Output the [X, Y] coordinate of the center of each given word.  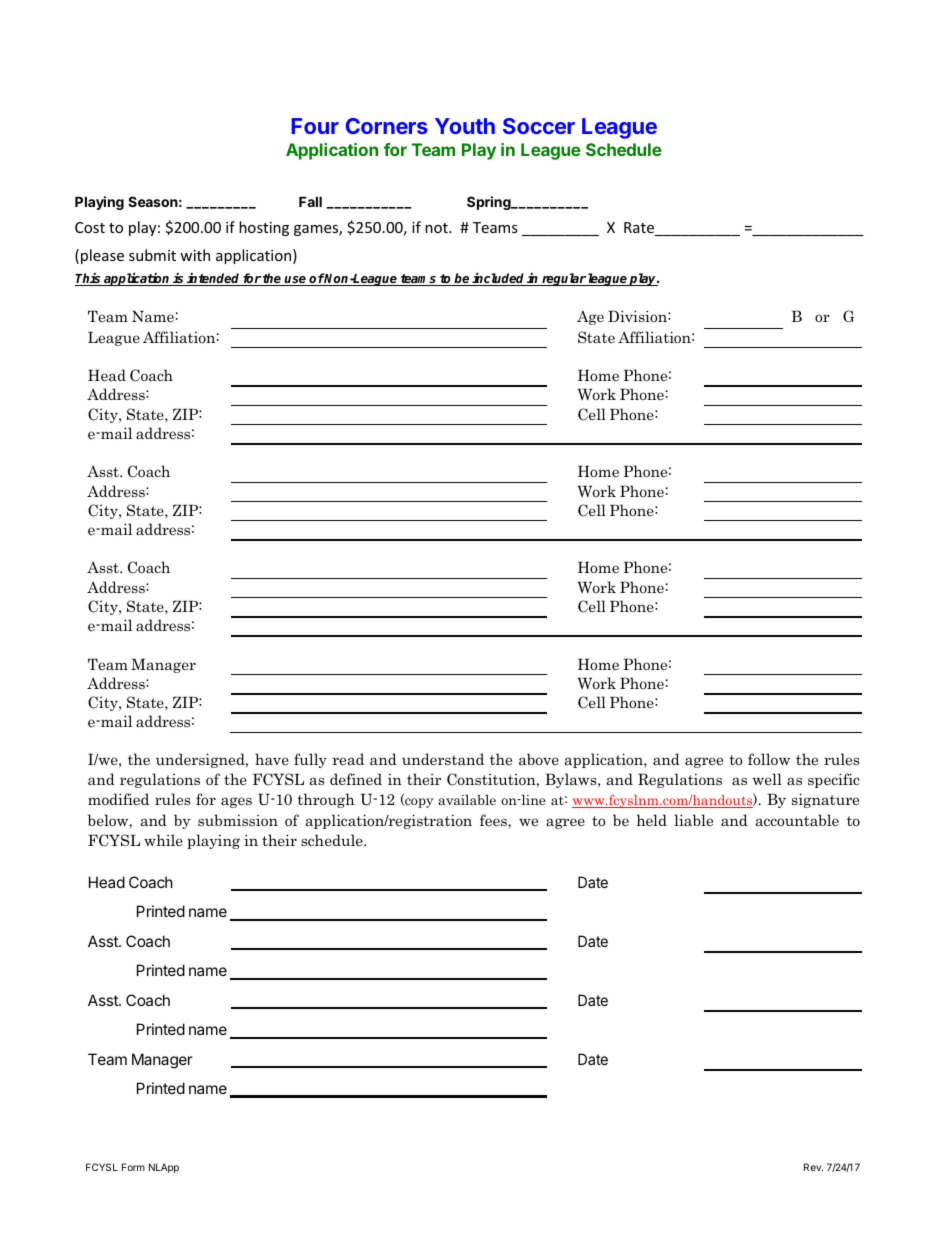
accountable [797, 820]
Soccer [539, 126]
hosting [264, 228]
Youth [465, 126]
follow [769, 759]
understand [443, 759]
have [272, 759]
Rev [813, 1167]
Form [133, 1167]
